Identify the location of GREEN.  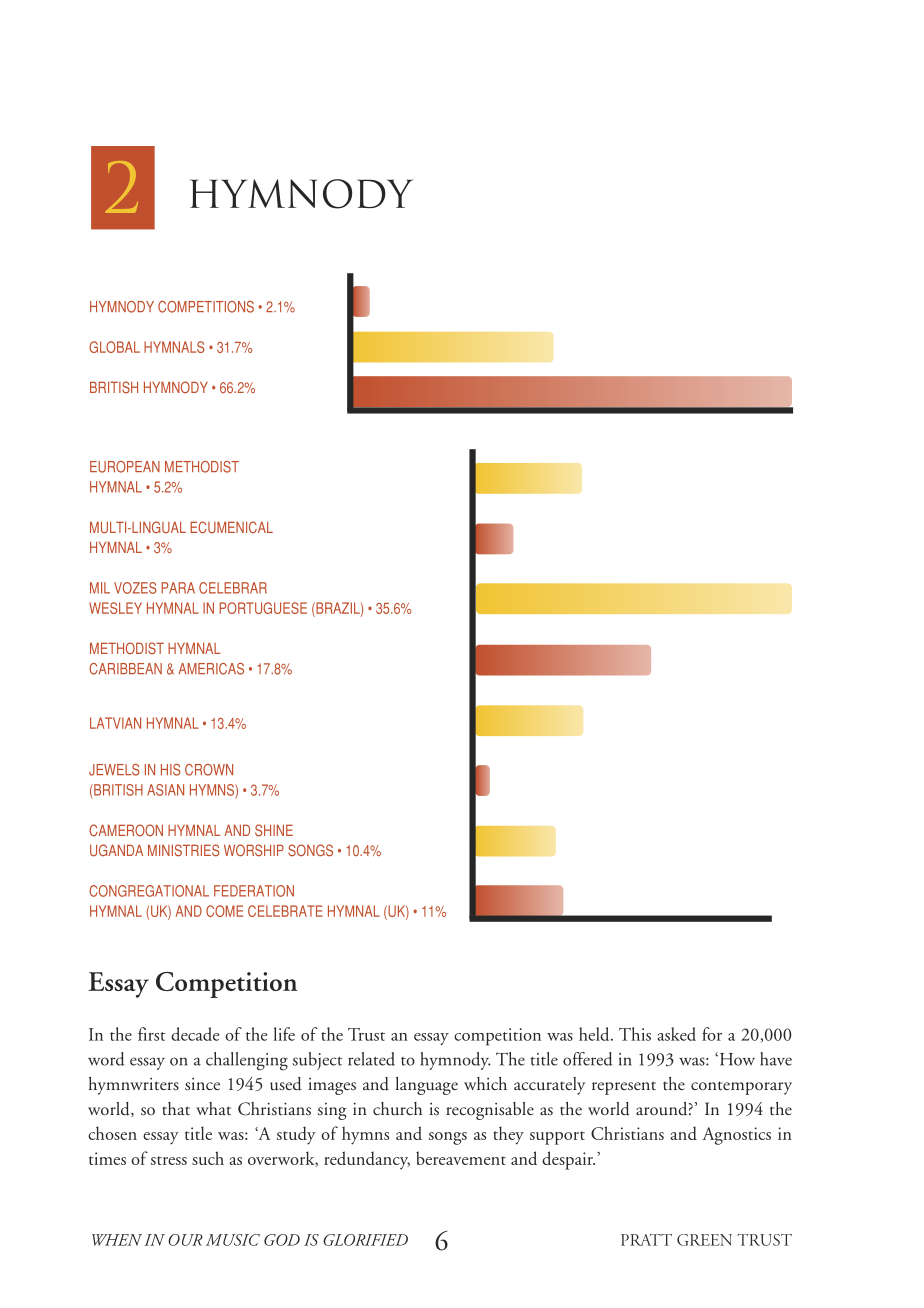
(704, 1240).
